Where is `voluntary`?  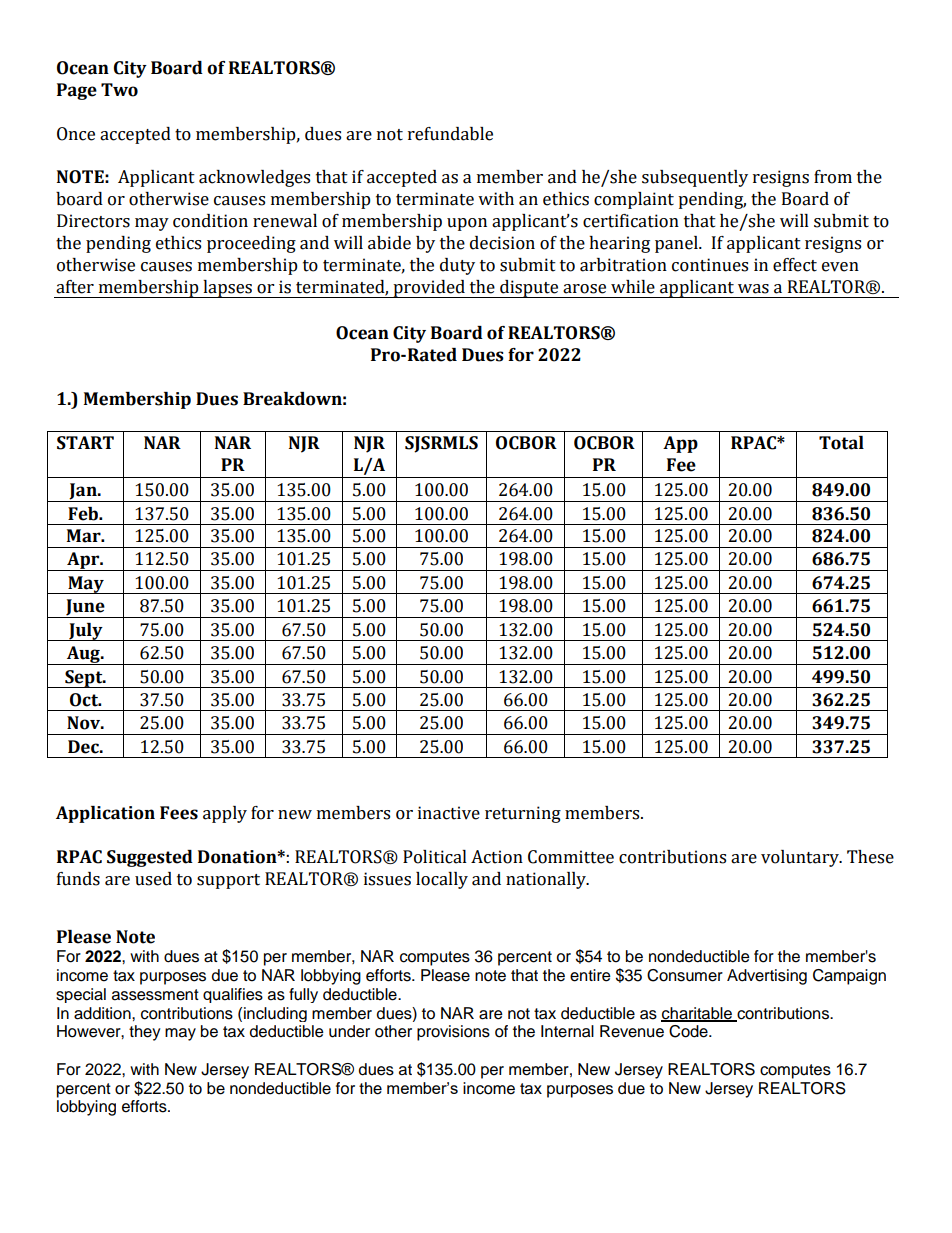 voluntary is located at coordinates (801, 858).
